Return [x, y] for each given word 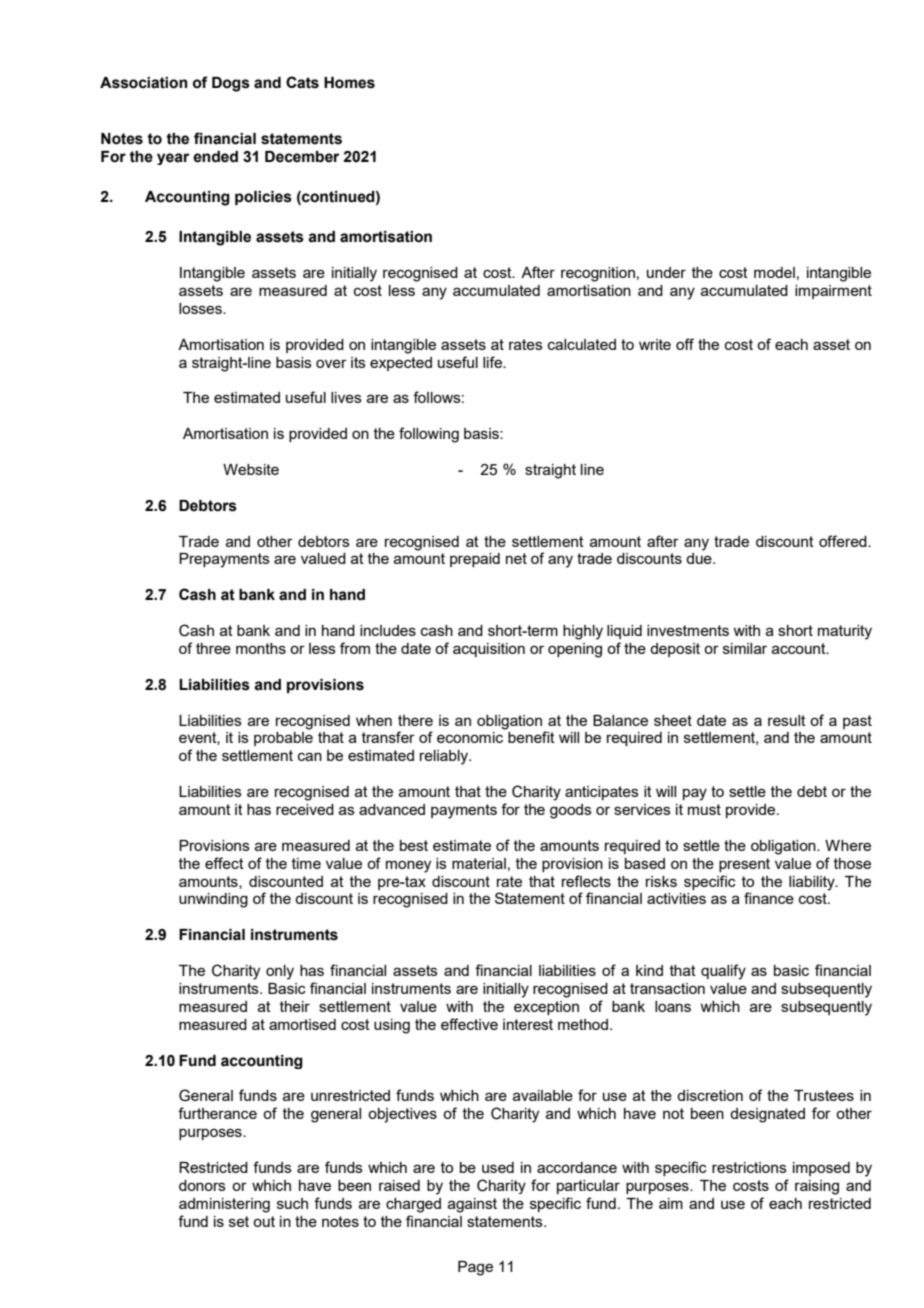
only [280, 972]
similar [745, 648]
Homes [349, 83]
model [774, 272]
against [472, 1205]
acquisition [489, 650]
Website [251, 469]
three [213, 648]
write [655, 344]
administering [224, 1205]
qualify [723, 972]
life [493, 362]
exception [546, 1008]
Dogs [231, 84]
